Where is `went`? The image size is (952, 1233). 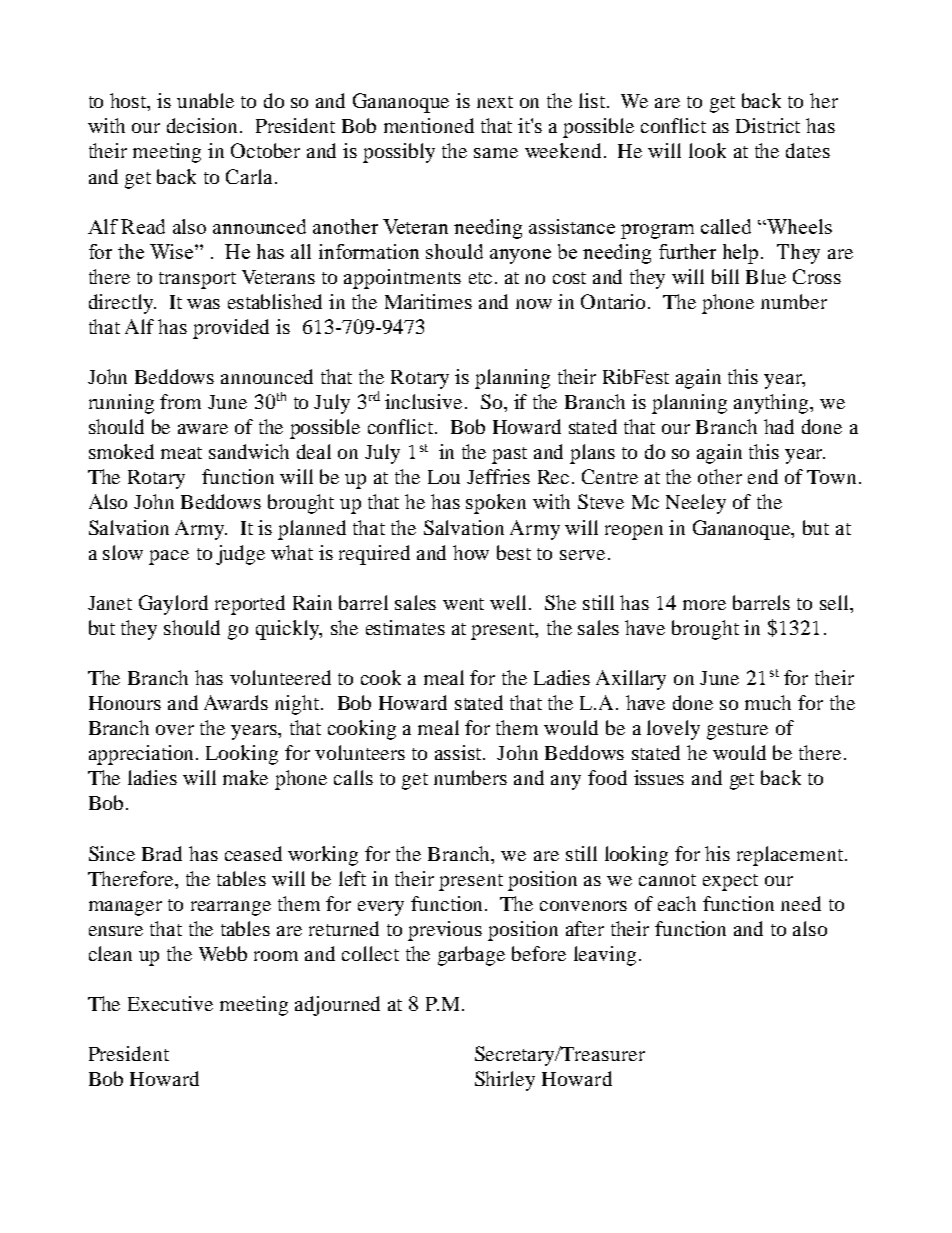
went is located at coordinates (463, 604).
